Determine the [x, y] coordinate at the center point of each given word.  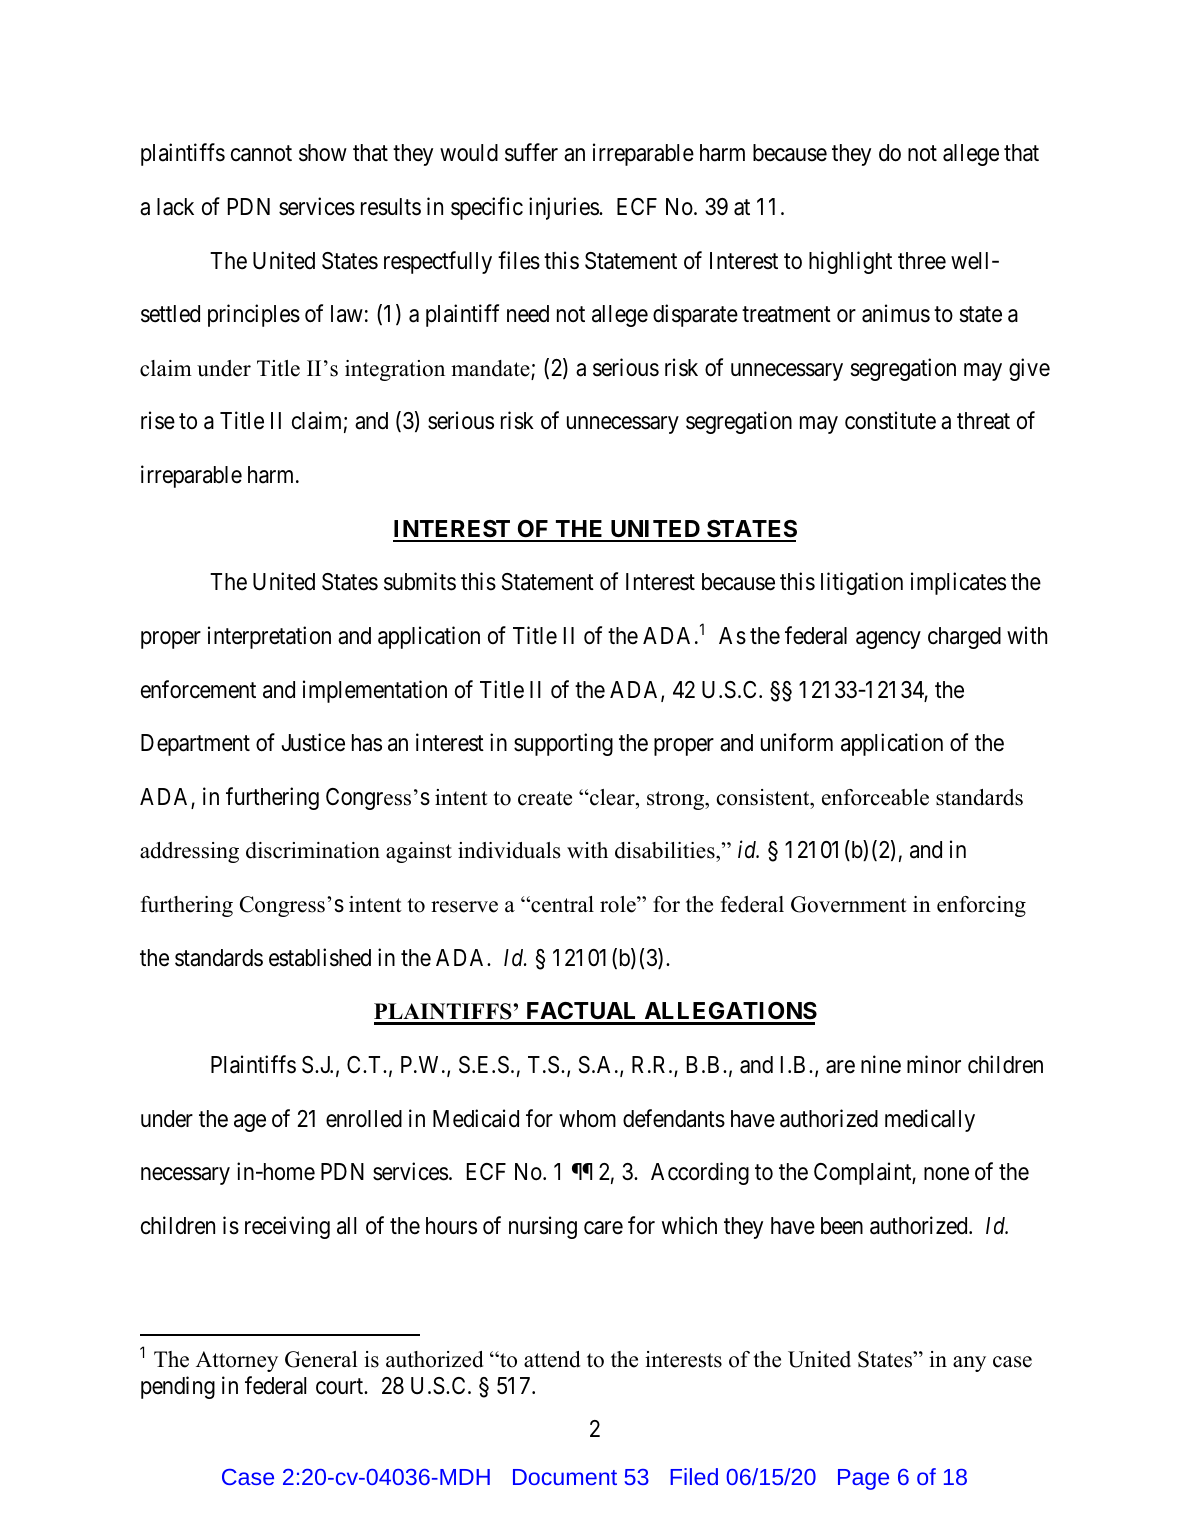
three [922, 261]
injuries [564, 208]
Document [565, 1477]
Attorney [237, 1361]
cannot [261, 154]
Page [863, 1479]
